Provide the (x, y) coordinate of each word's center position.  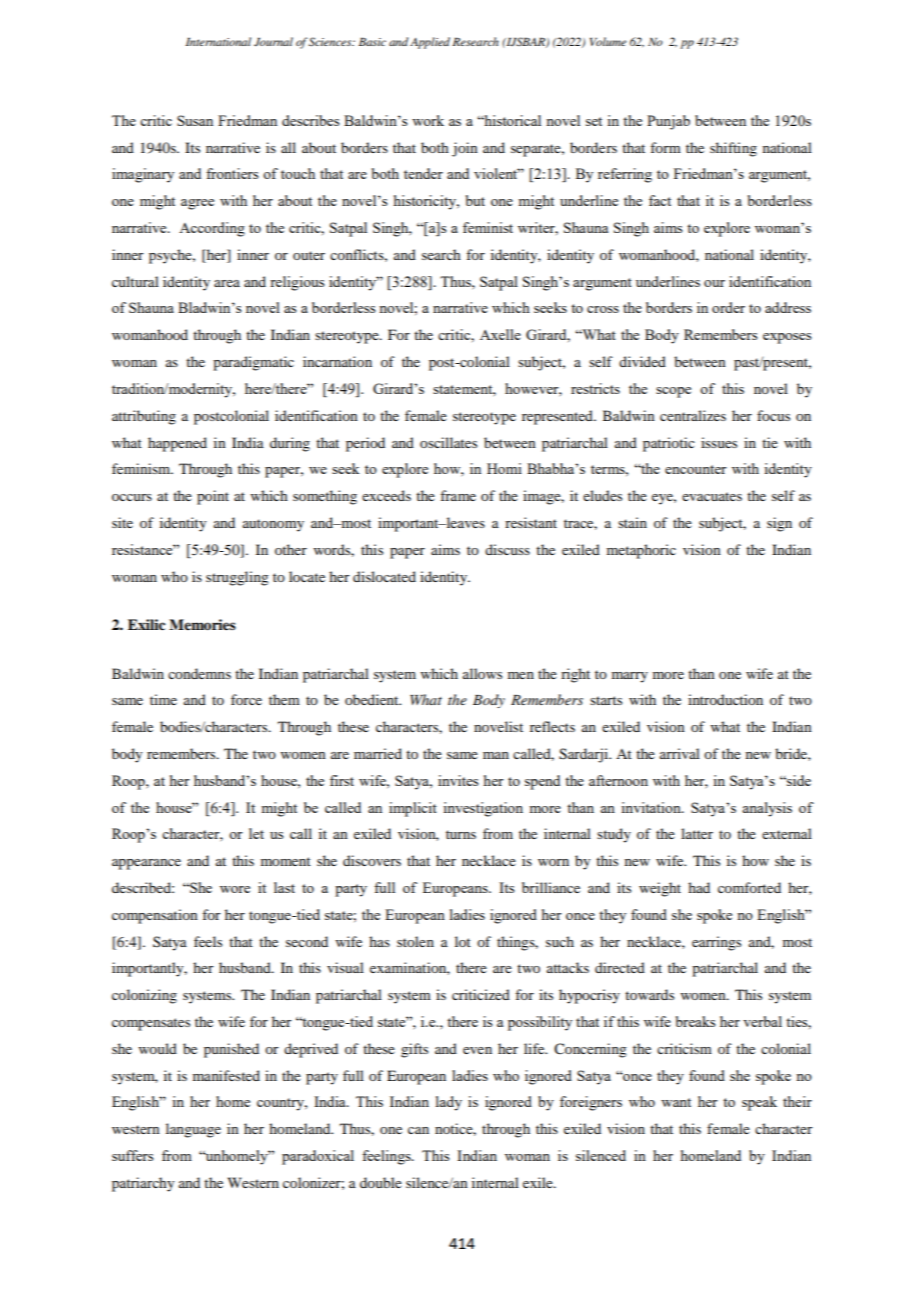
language (193, 1130)
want (676, 1102)
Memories (202, 624)
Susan (195, 120)
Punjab (668, 122)
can (418, 1130)
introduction (725, 699)
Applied (430, 43)
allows (482, 673)
